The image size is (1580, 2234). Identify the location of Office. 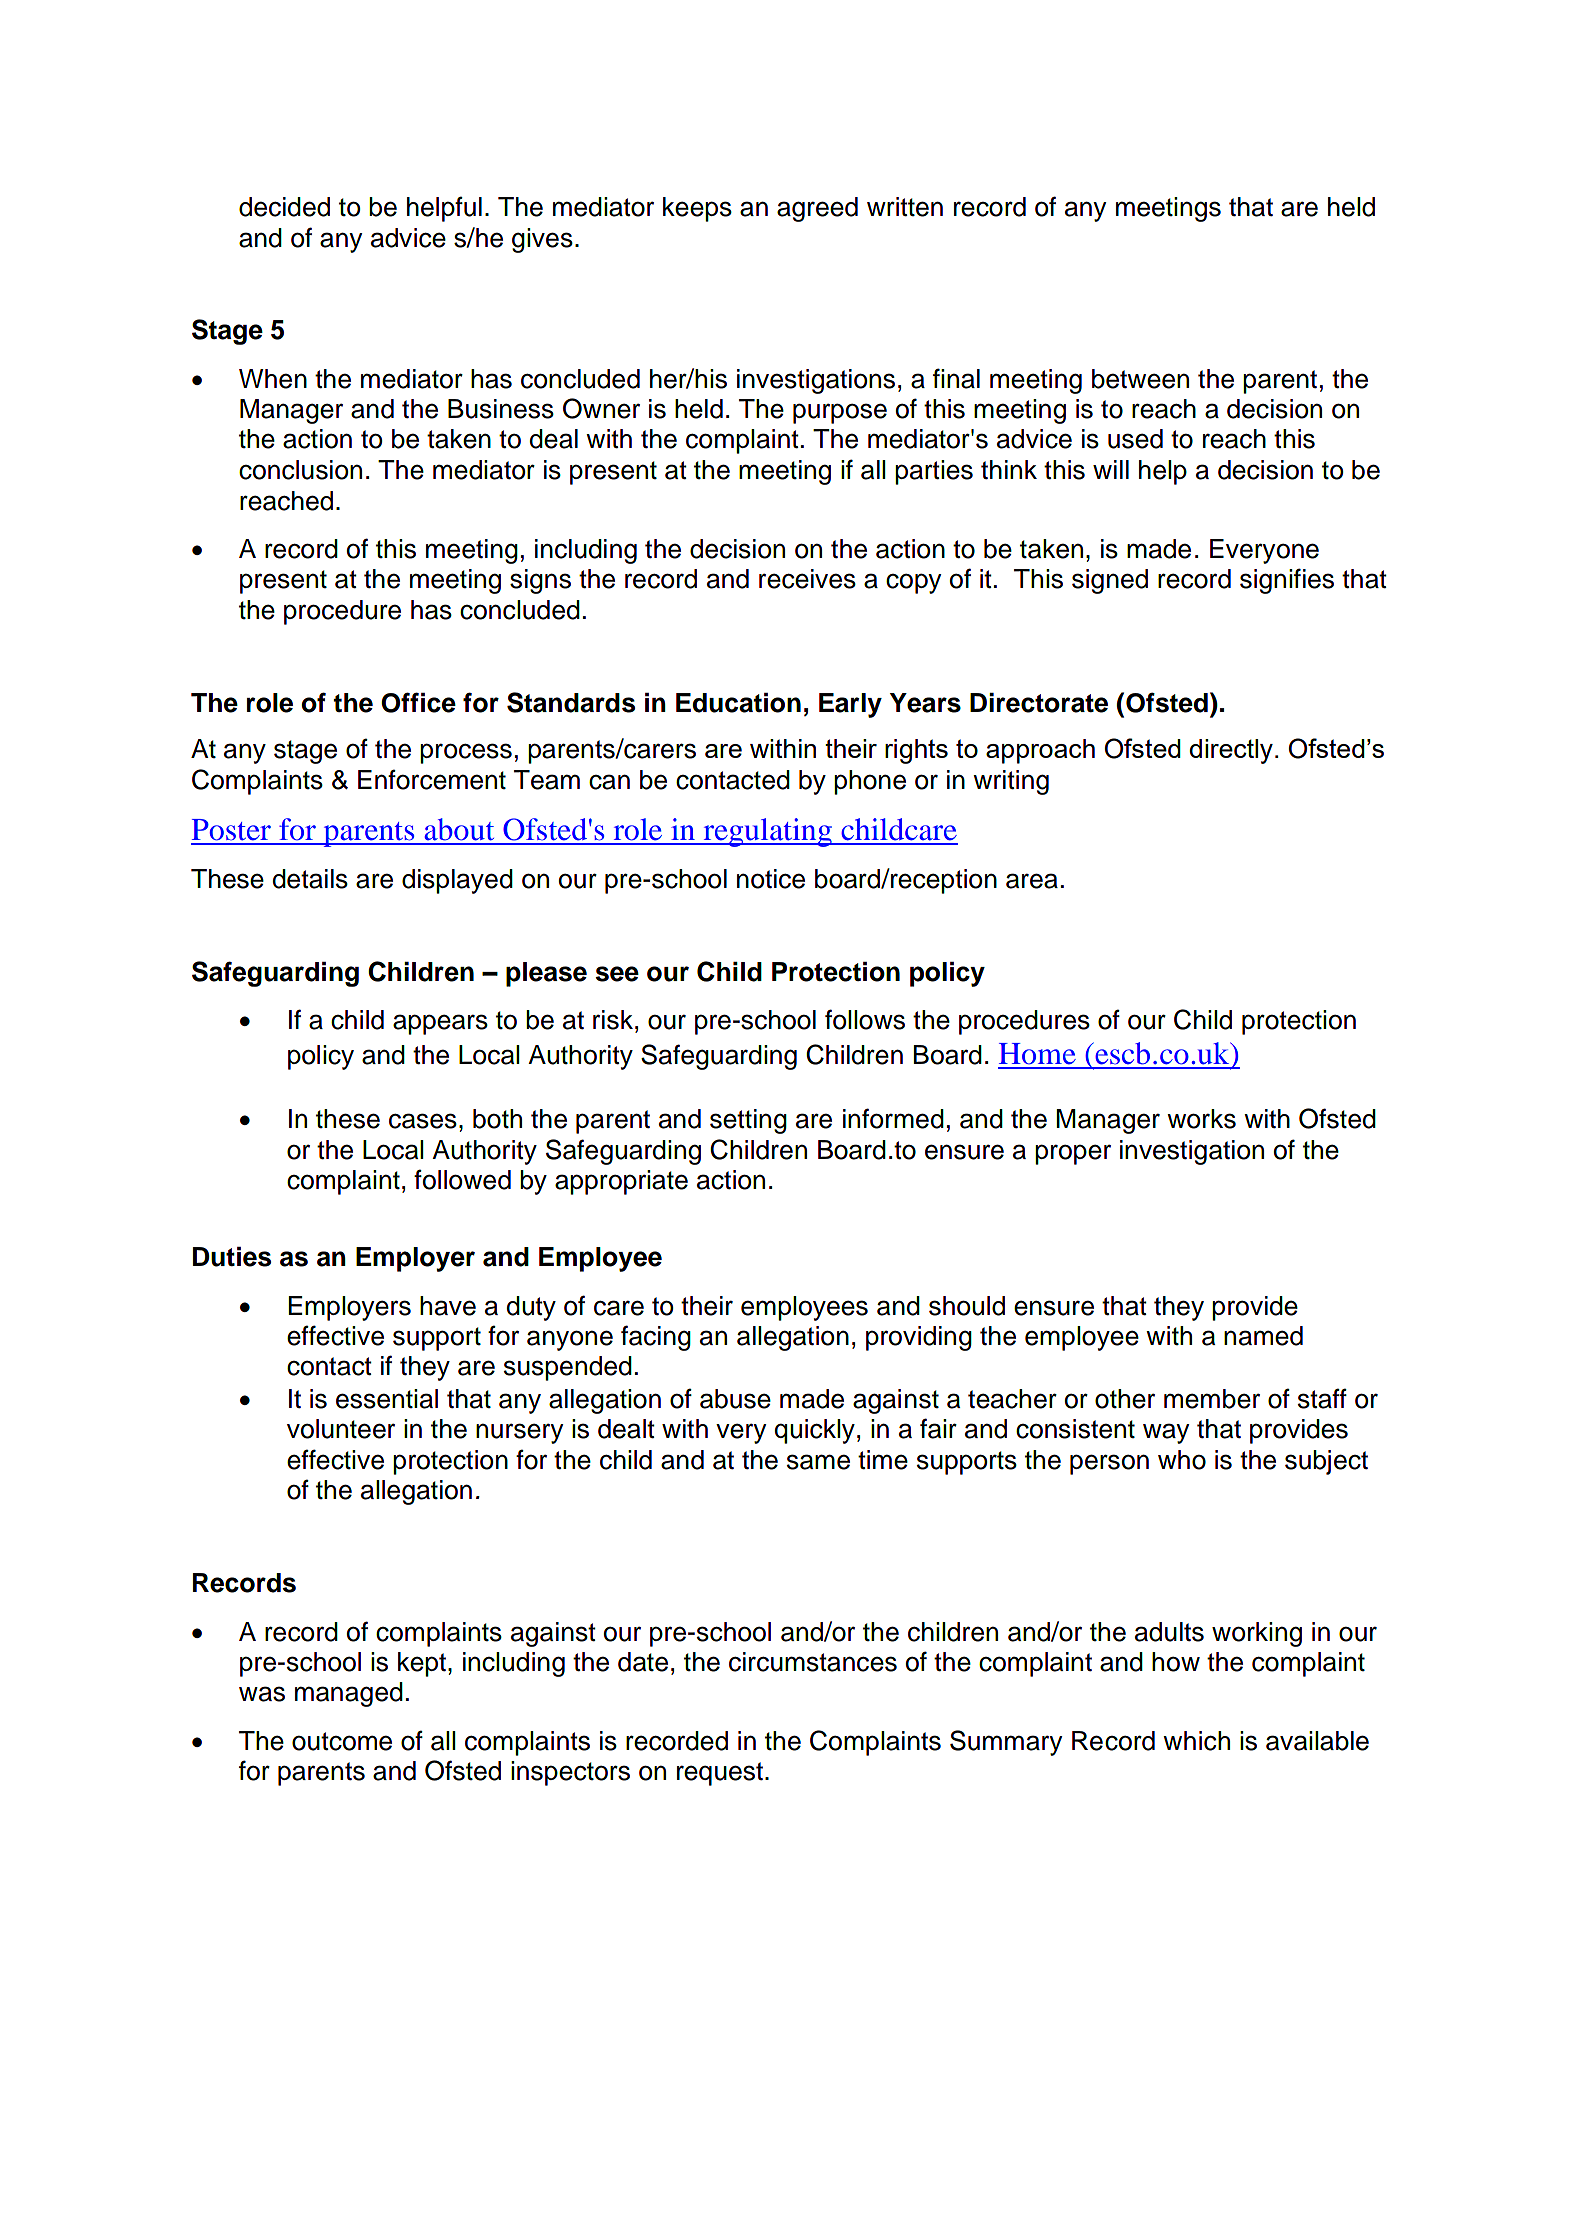
(418, 702).
